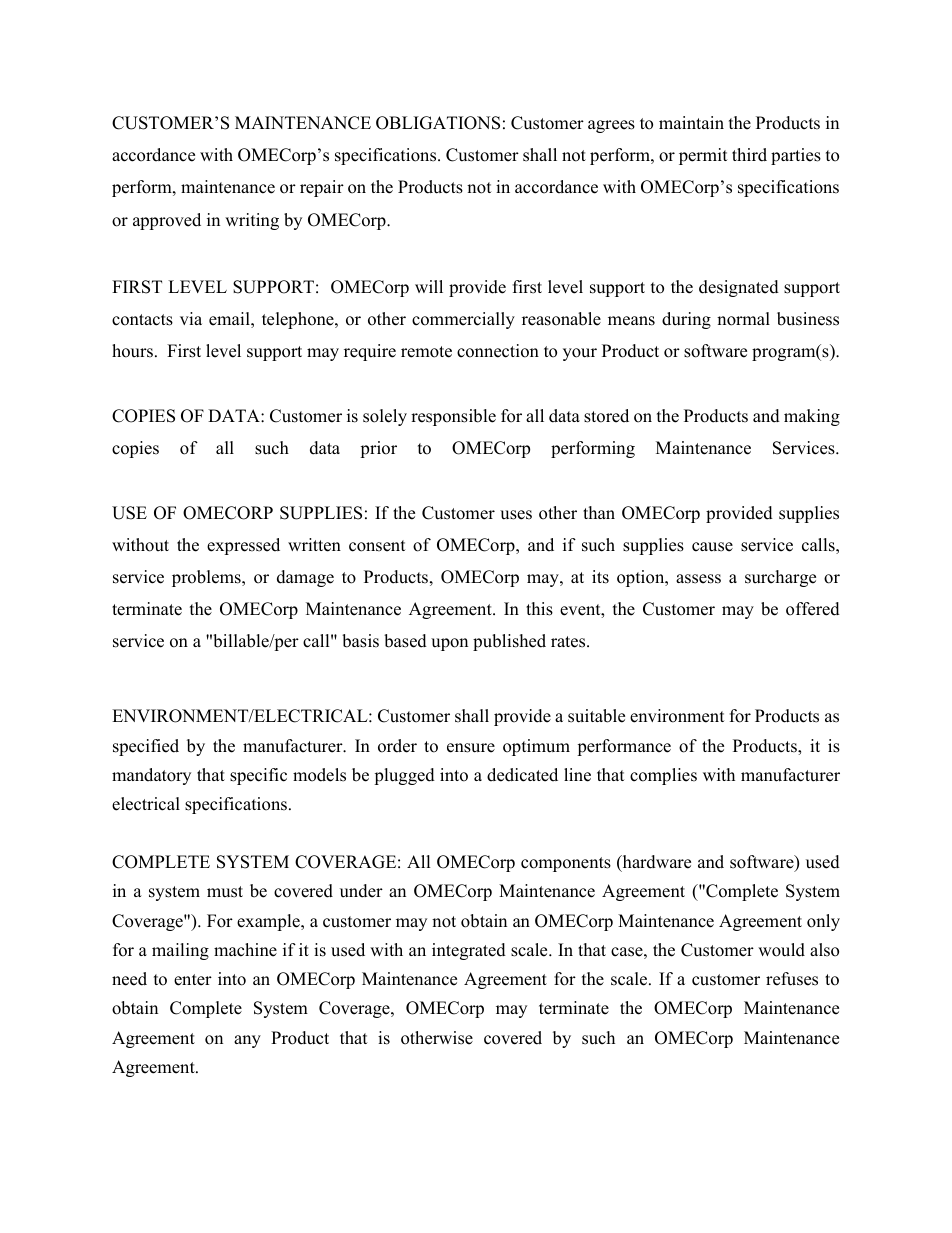 This document has width=952, height=1233. I want to click on this, so click(539, 609).
